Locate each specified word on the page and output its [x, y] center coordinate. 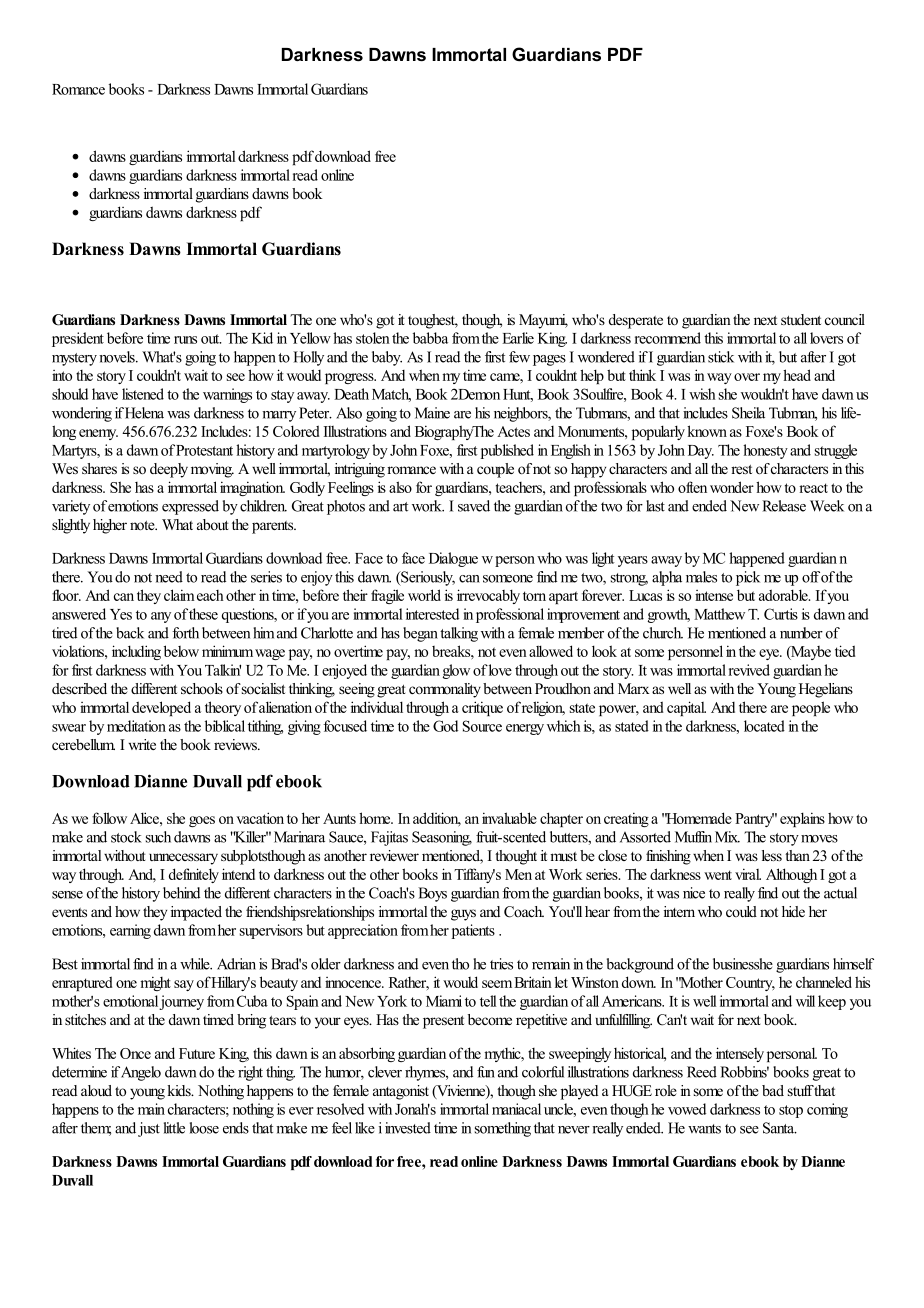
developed [161, 708]
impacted [196, 913]
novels [118, 357]
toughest [433, 321]
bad [773, 1090]
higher [110, 526]
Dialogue [453, 559]
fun [486, 1072]
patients [473, 931]
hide [793, 911]
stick [721, 357]
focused [345, 726]
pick [748, 578]
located [764, 726]
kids [180, 1090]
